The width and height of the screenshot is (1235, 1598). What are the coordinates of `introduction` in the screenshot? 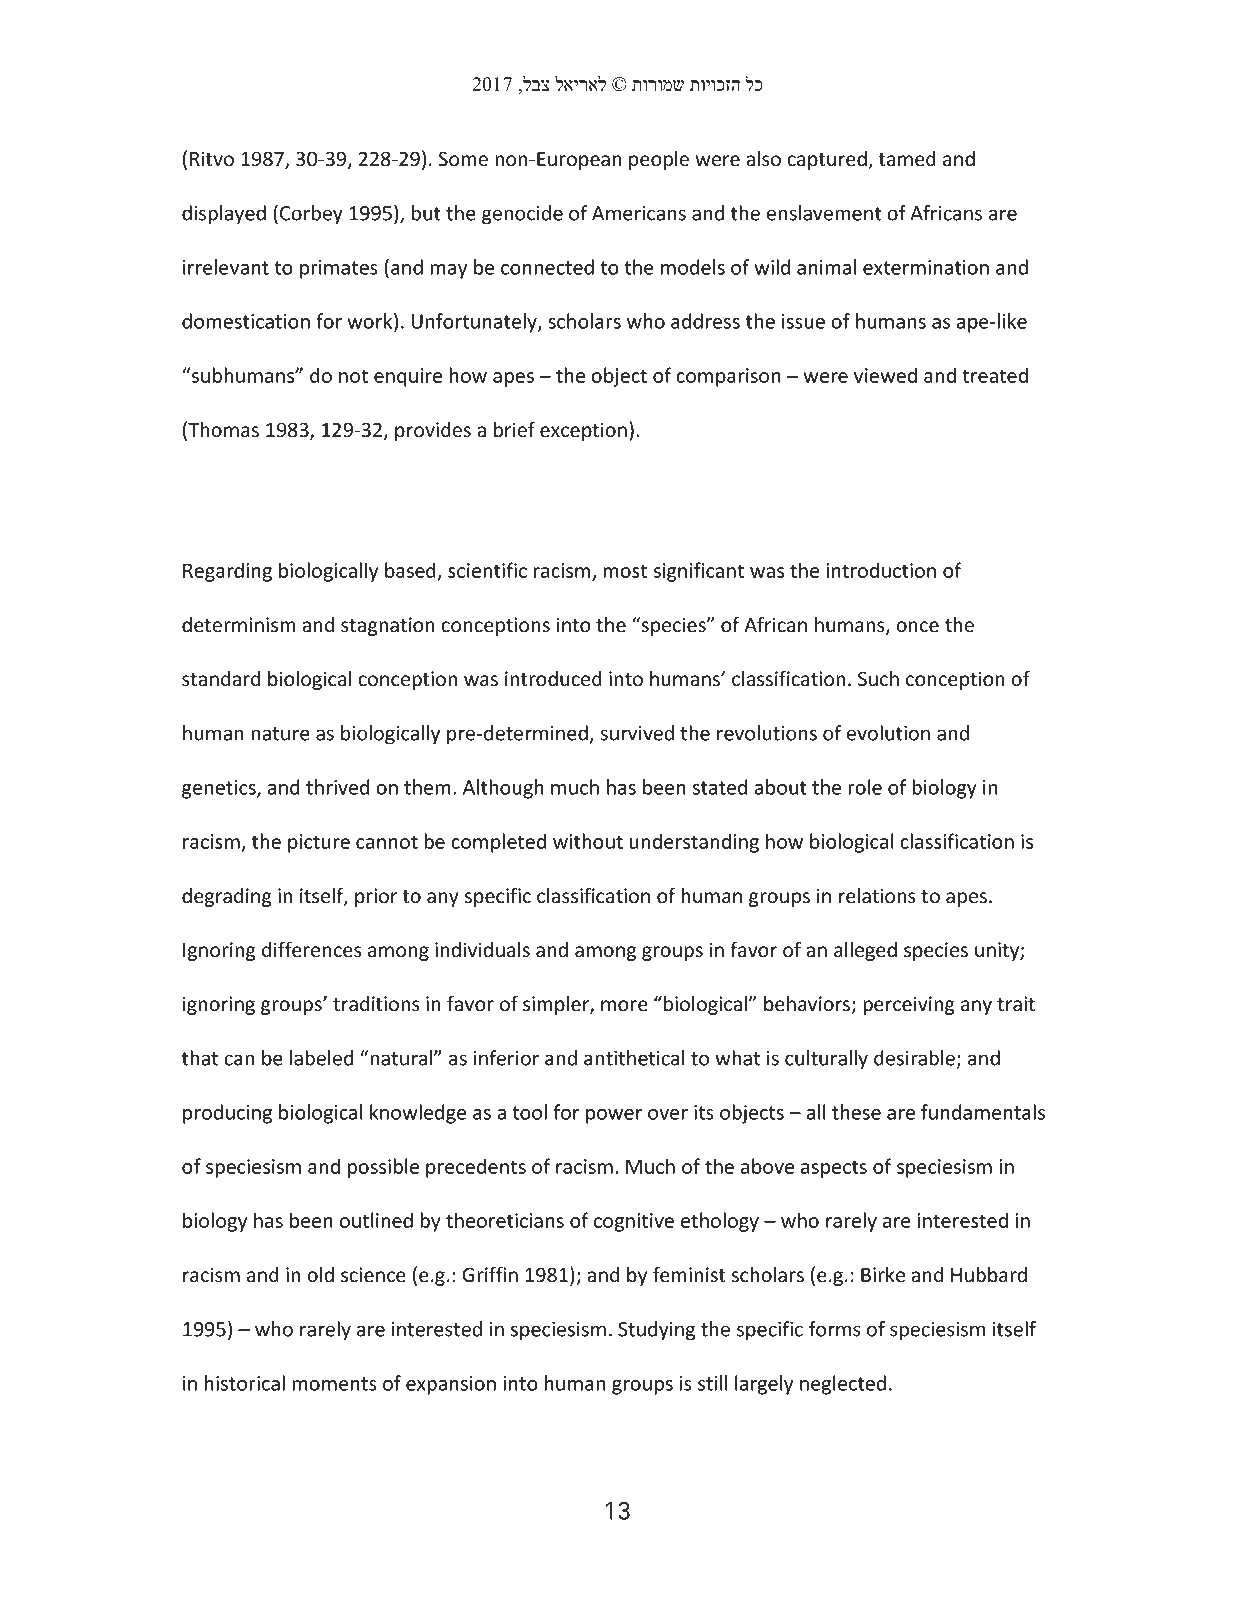 It's located at (881, 570).
